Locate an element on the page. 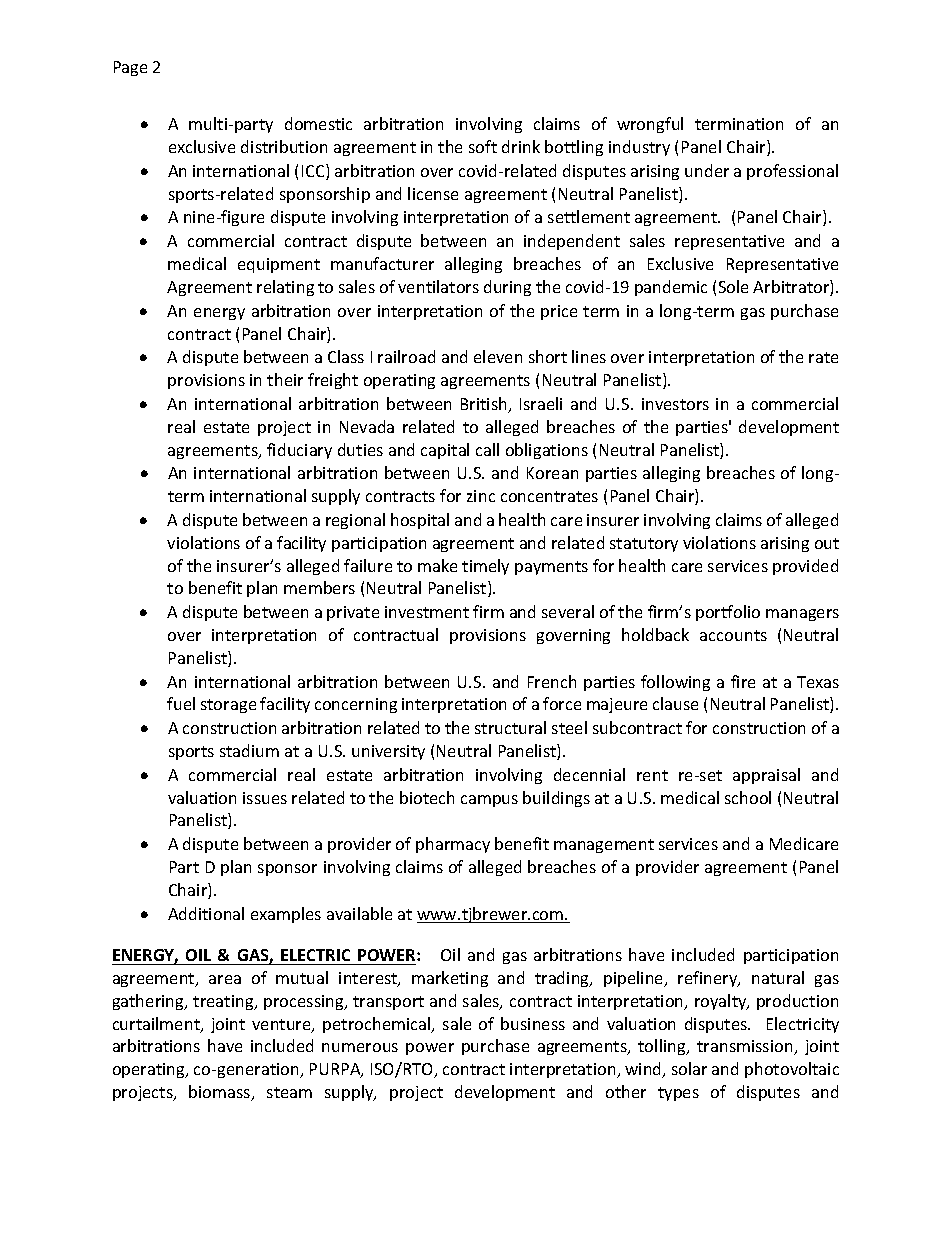 The height and width of the document is (1233, 952). soft is located at coordinates (483, 146).
